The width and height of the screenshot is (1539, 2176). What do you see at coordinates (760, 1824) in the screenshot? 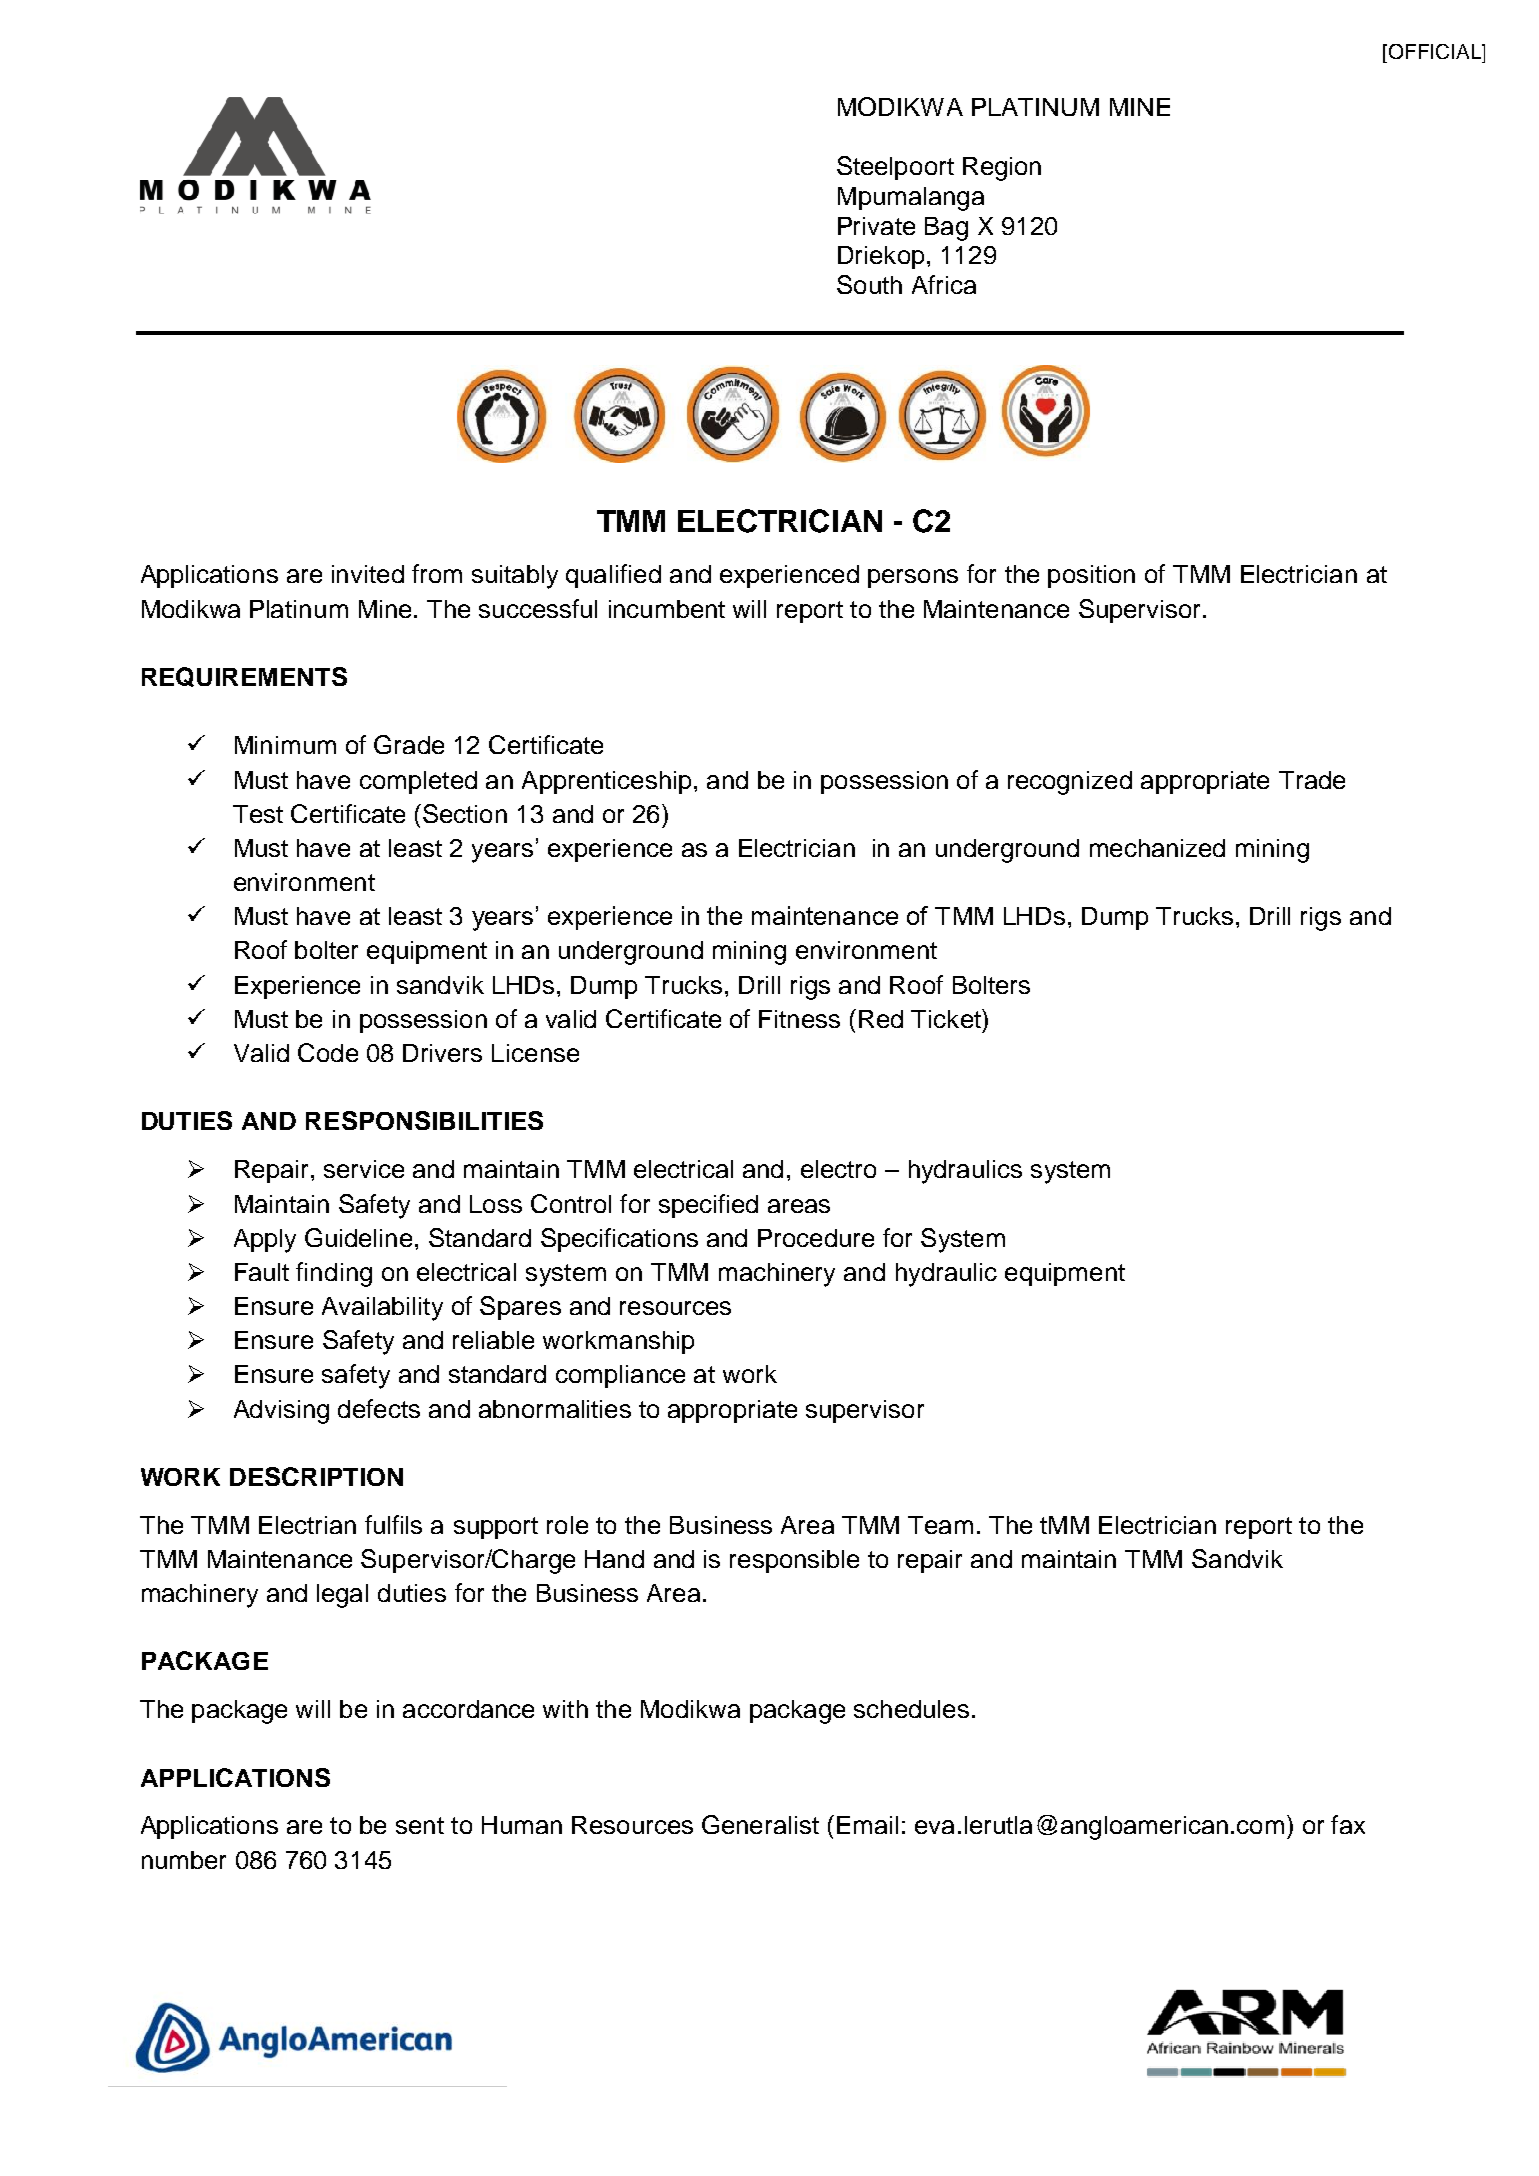
I see `Generalist` at bounding box center [760, 1824].
